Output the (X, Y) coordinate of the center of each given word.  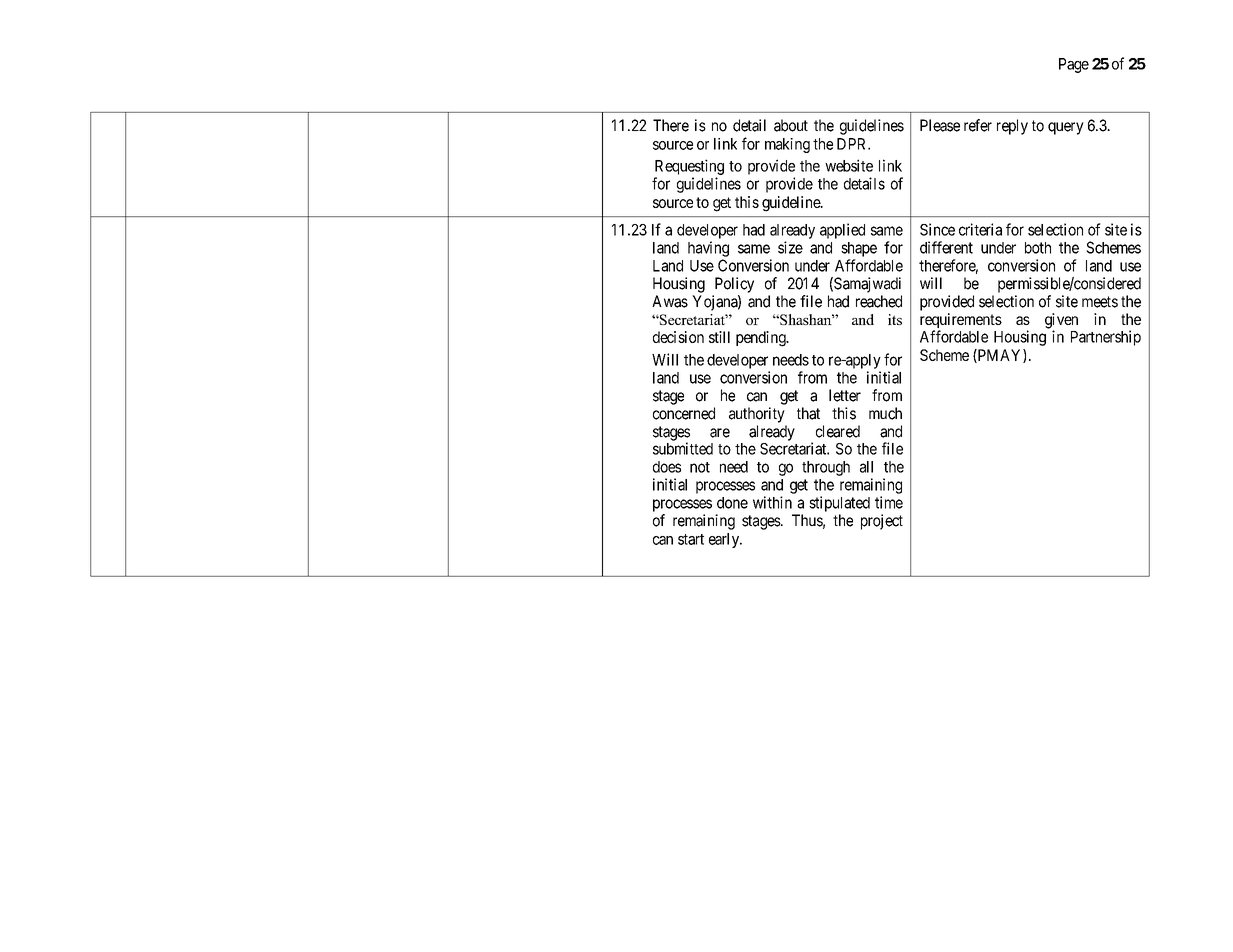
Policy (734, 285)
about (791, 125)
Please (940, 125)
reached (879, 301)
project (882, 522)
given (1061, 322)
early (725, 540)
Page (1074, 65)
